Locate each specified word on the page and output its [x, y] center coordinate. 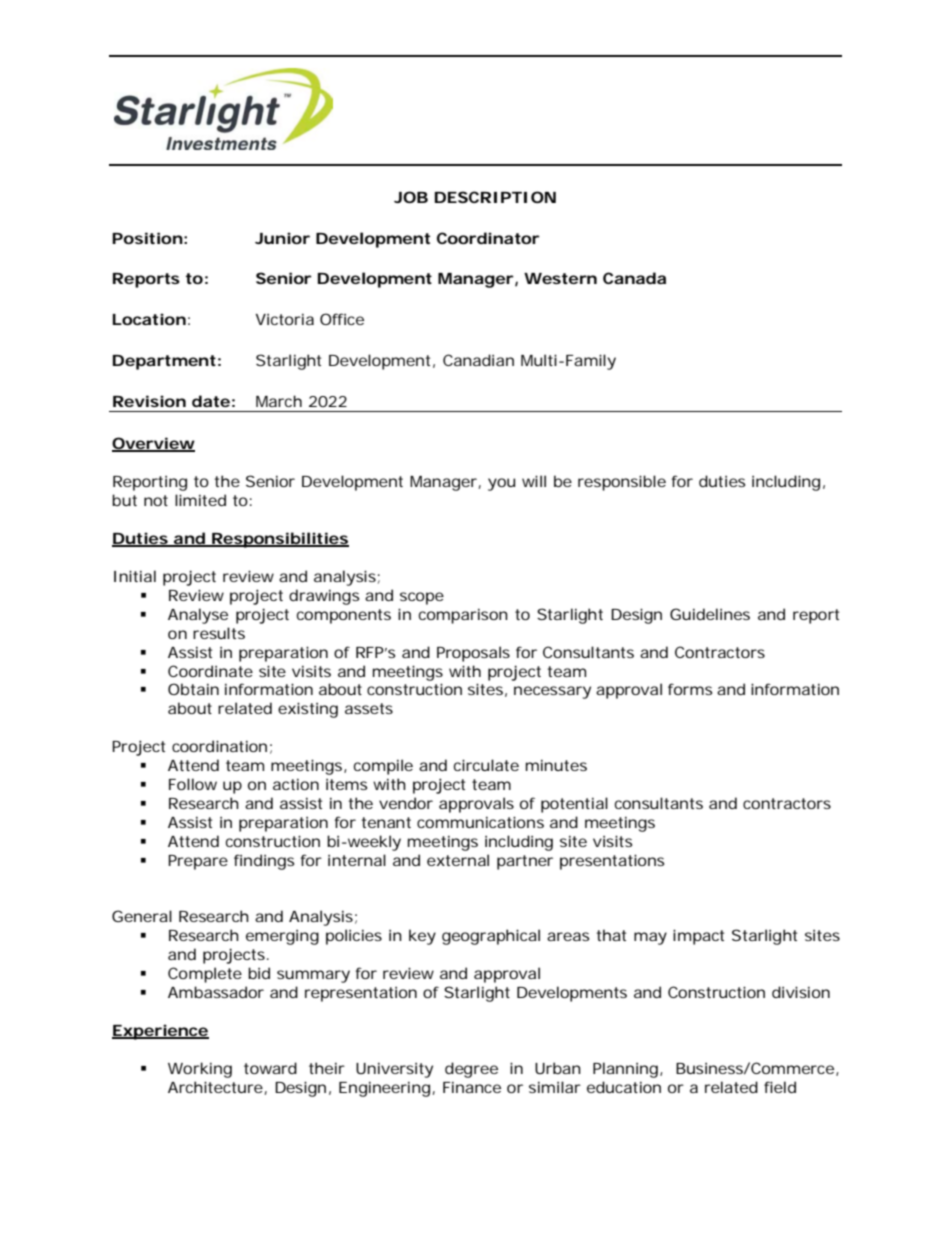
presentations [612, 862]
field [780, 1087]
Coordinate [210, 671]
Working [200, 1070]
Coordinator [488, 238]
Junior [282, 238]
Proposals [473, 654]
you [501, 484]
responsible [622, 483]
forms [690, 689]
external [458, 860]
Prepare [198, 862]
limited [200, 500]
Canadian [478, 360]
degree [471, 1070]
